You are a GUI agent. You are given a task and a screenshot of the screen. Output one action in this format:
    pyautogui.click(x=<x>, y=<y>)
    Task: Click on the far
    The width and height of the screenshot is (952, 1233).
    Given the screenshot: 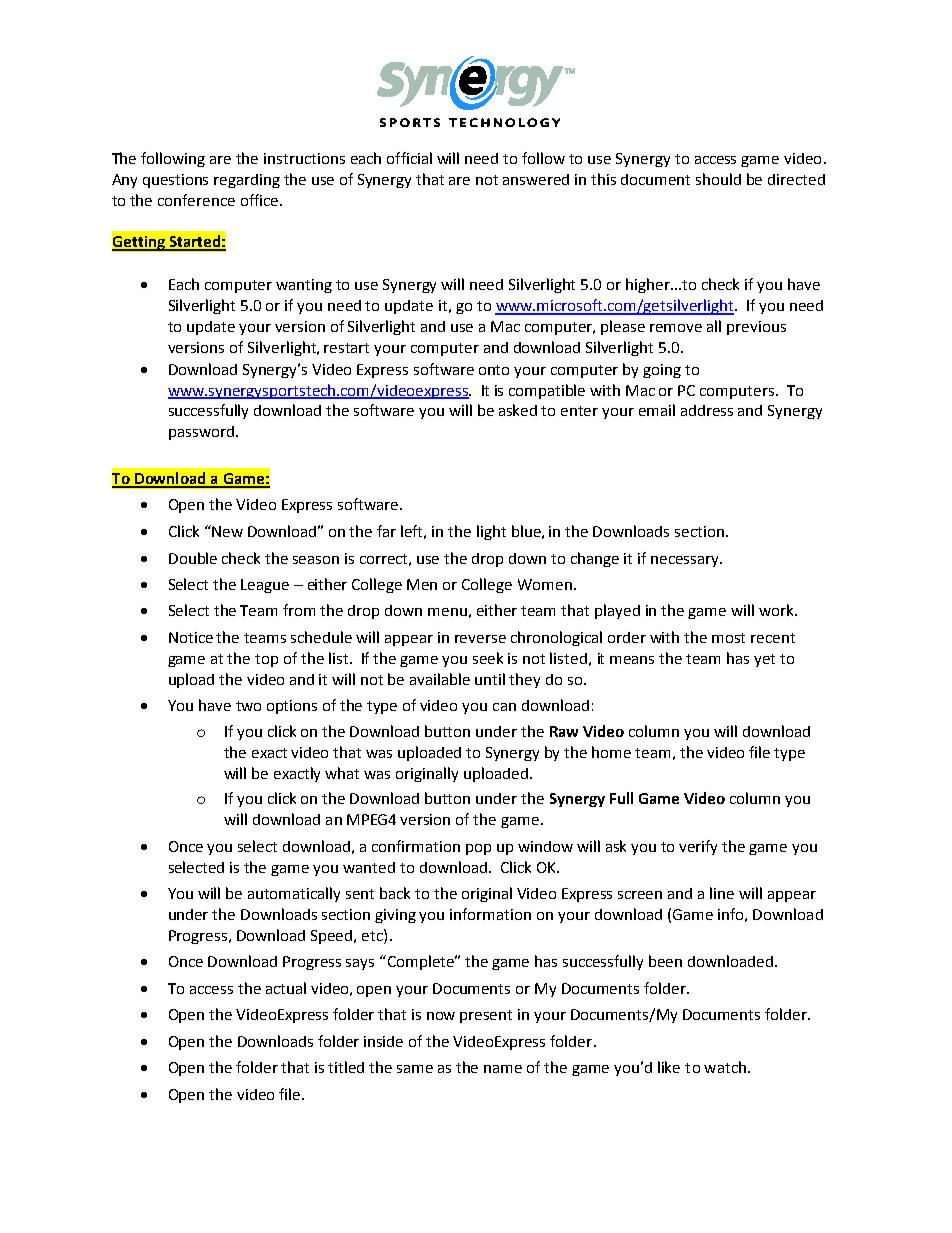 What is the action you would take?
    pyautogui.click(x=386, y=531)
